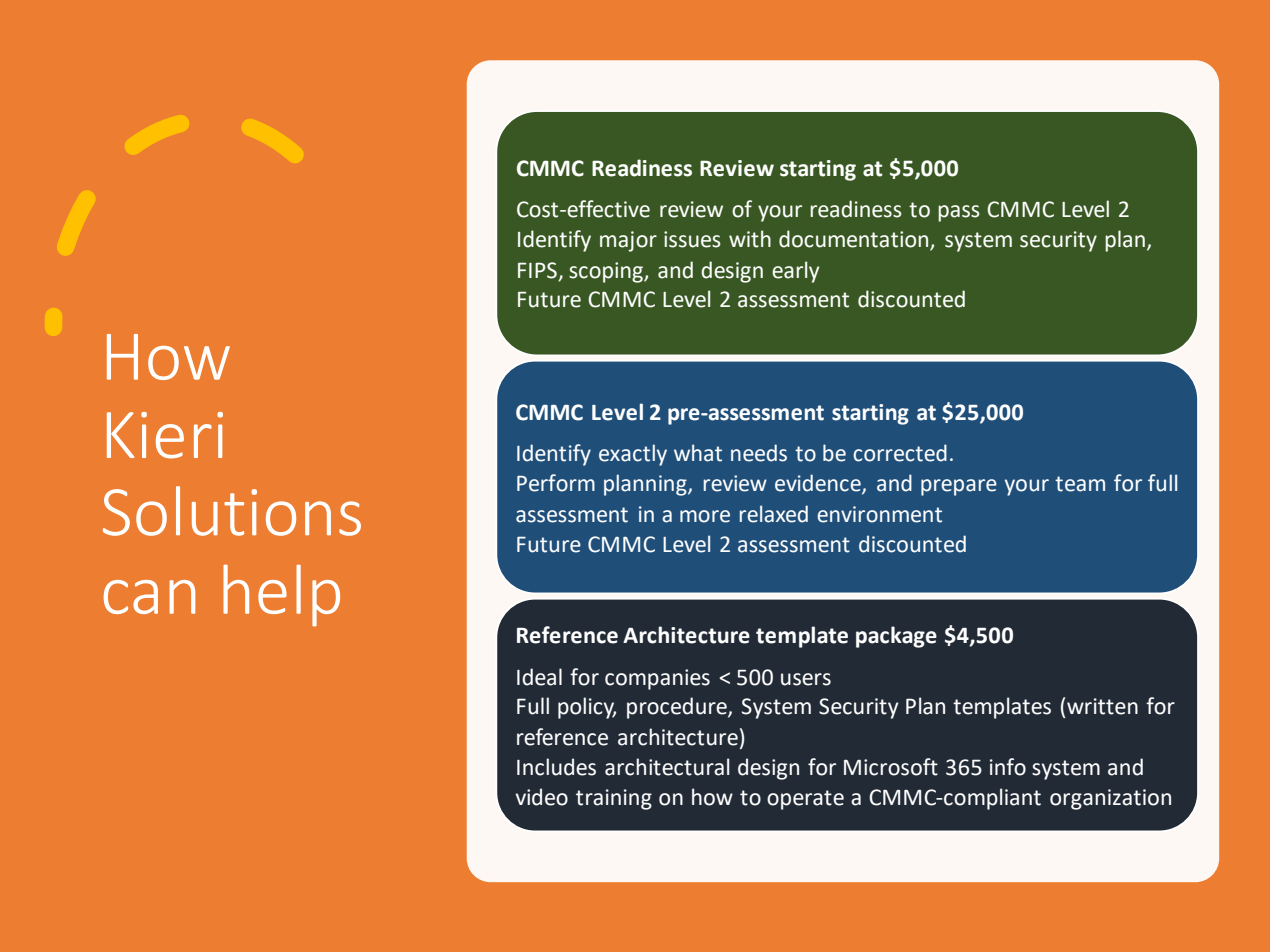 Image resolution: width=1270 pixels, height=952 pixels. Describe the element at coordinates (542, 797) in the screenshot. I see `video` at that location.
